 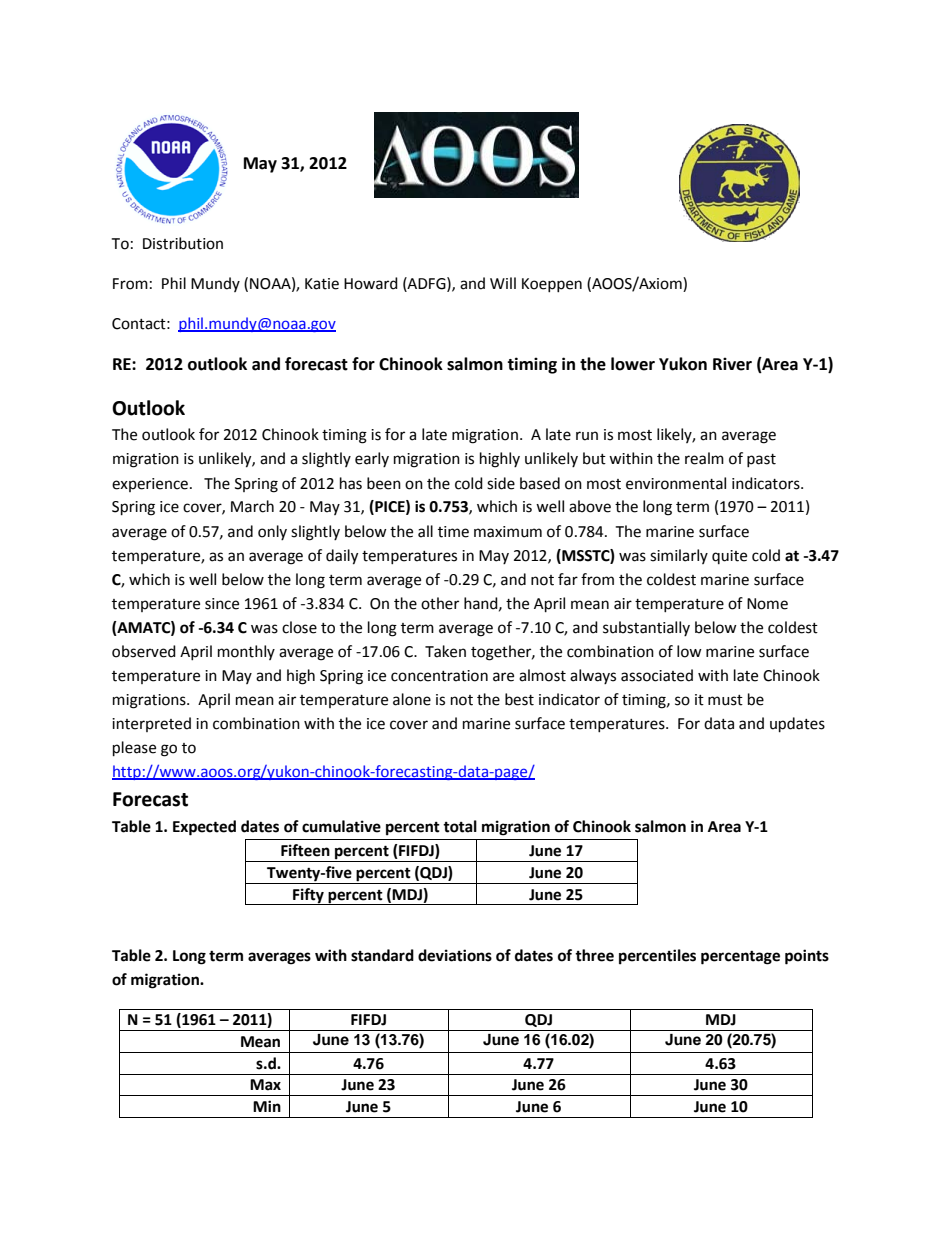 What do you see at coordinates (460, 826) in the screenshot?
I see `total` at bounding box center [460, 826].
